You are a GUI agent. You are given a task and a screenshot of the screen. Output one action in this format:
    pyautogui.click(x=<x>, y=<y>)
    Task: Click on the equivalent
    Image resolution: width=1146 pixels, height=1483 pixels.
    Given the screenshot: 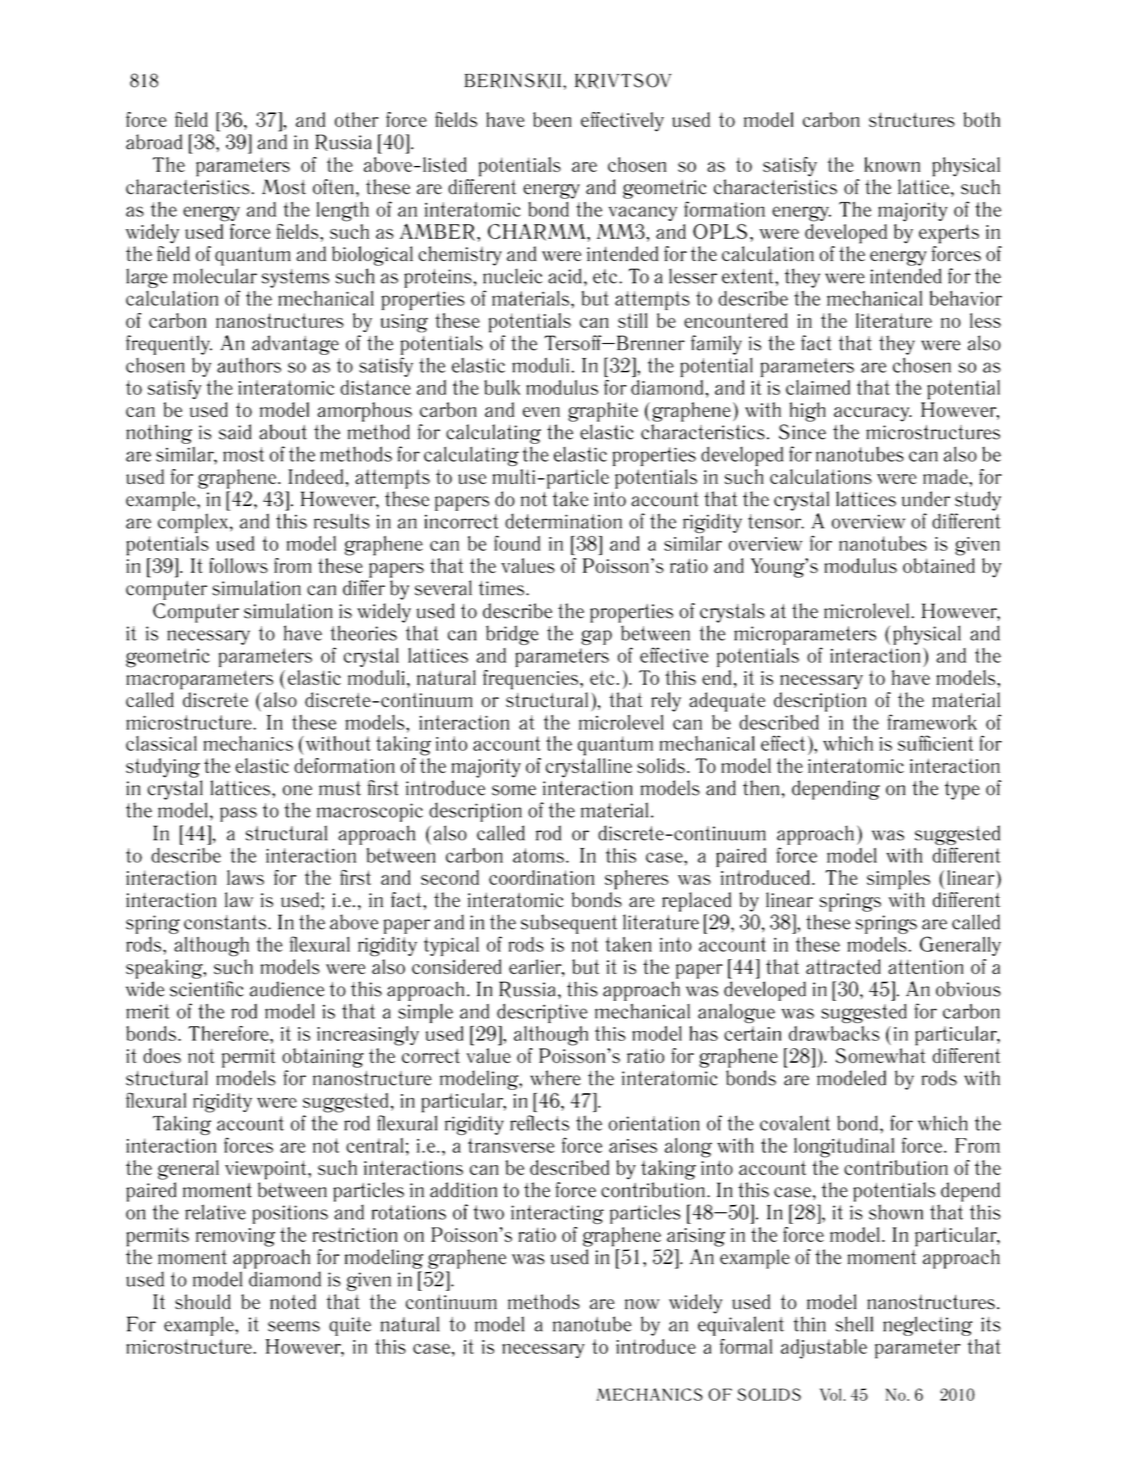 What is the action you would take?
    pyautogui.click(x=741, y=1326)
